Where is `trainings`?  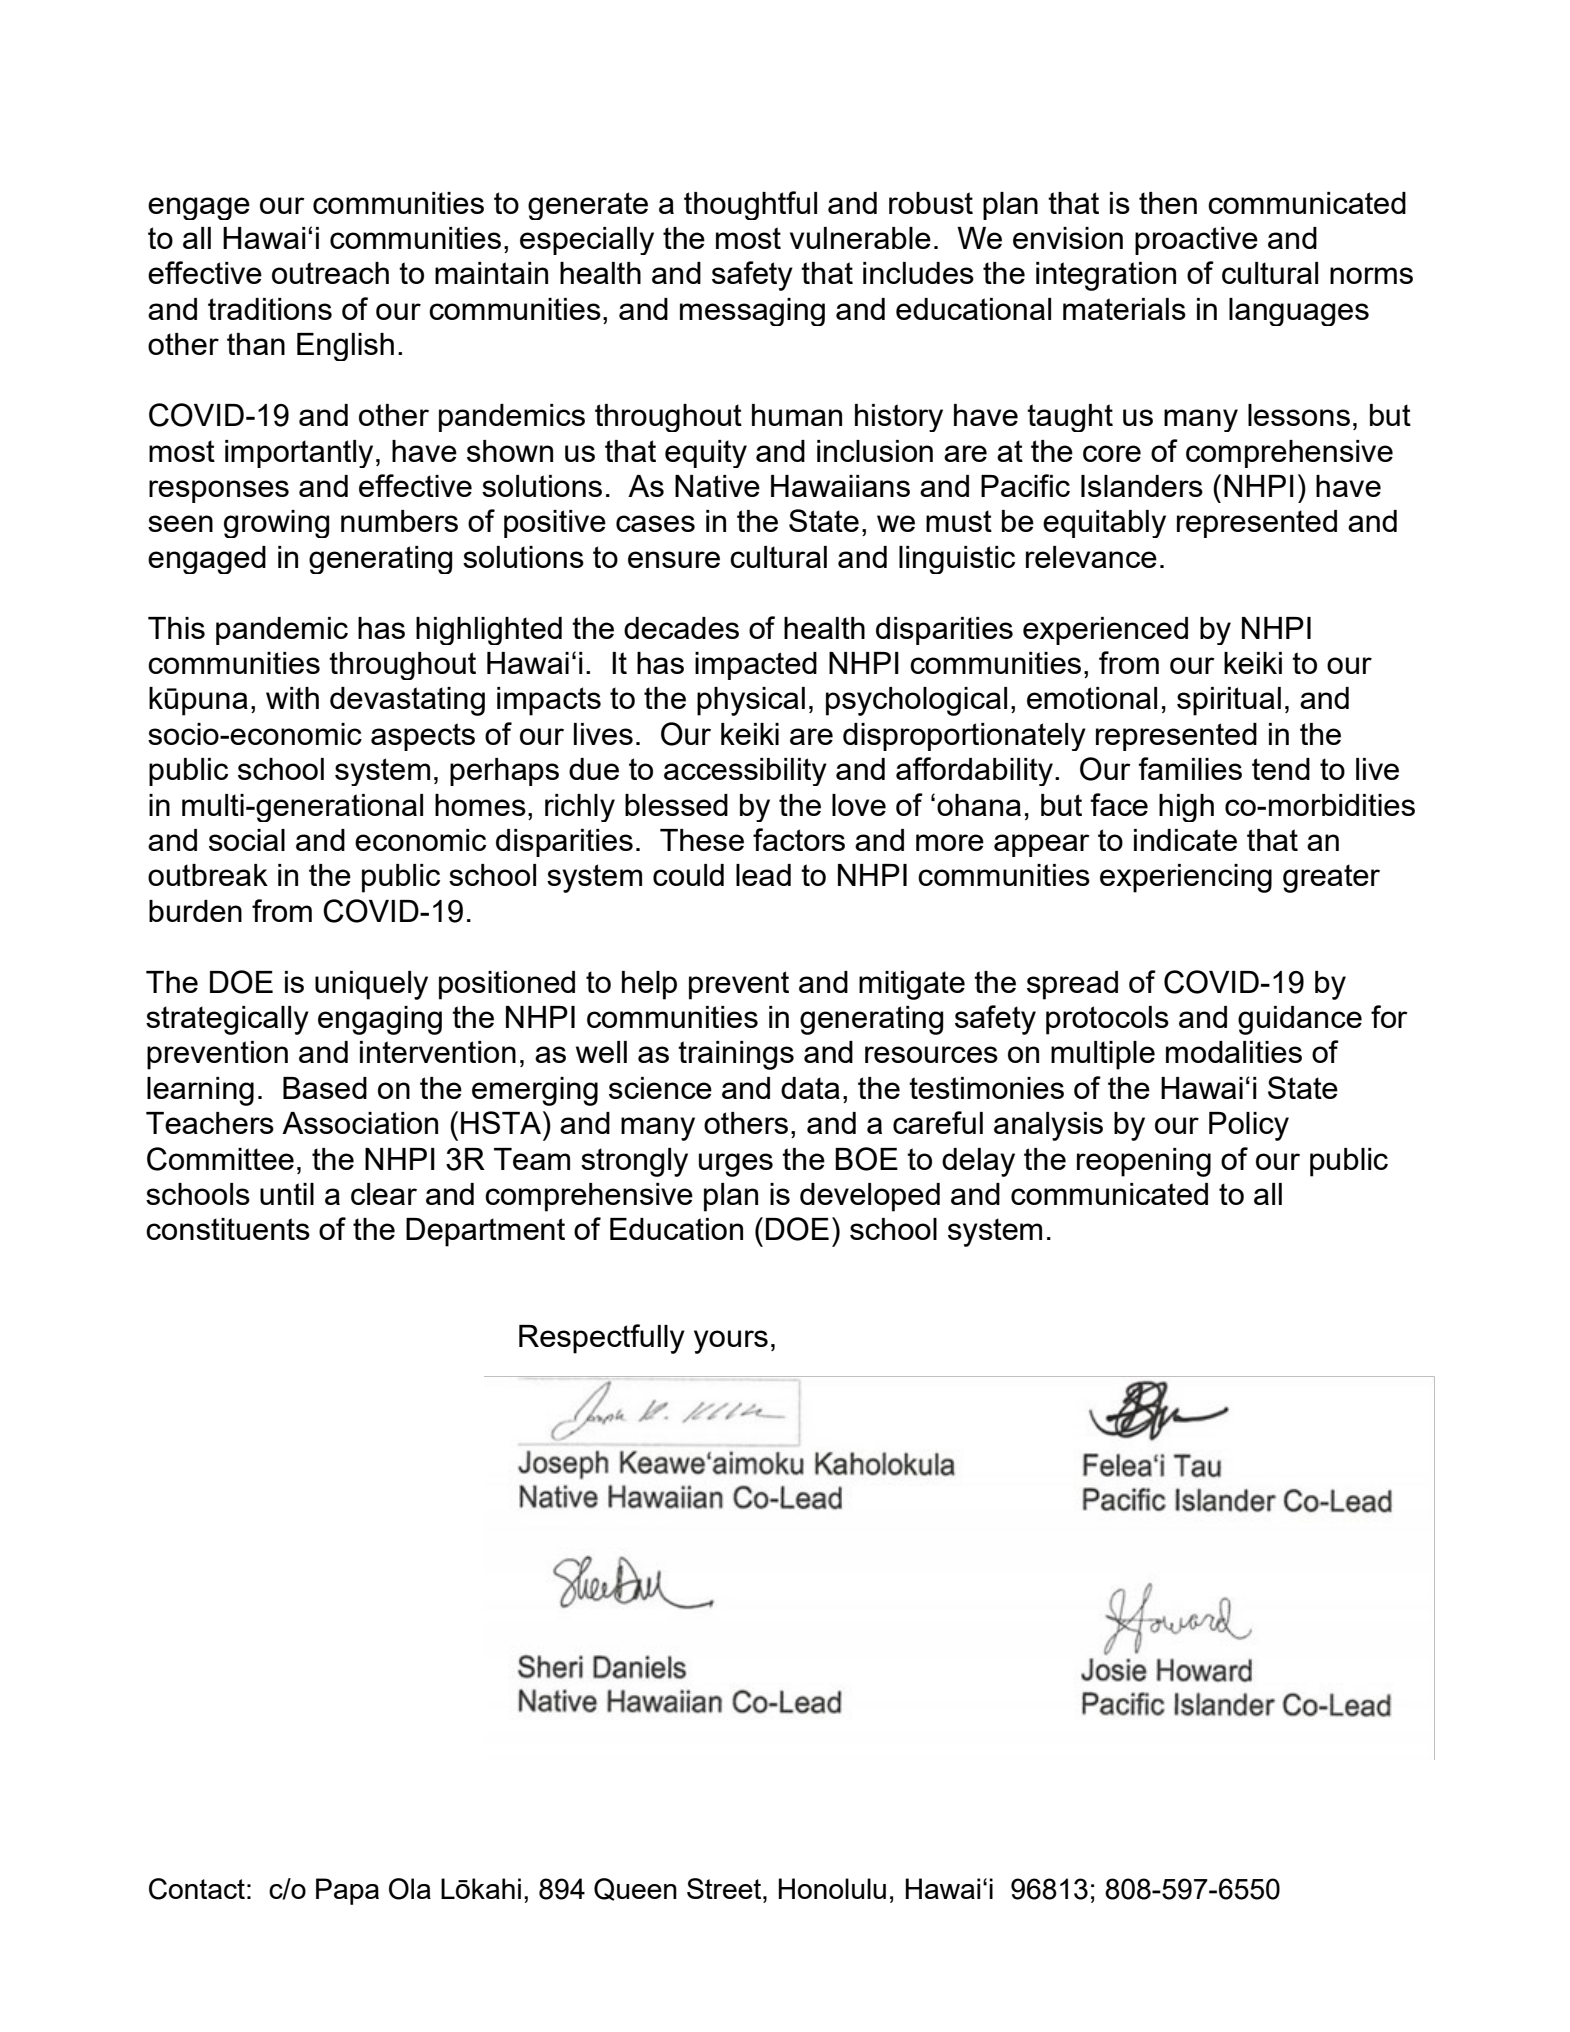 trainings is located at coordinates (736, 1055).
